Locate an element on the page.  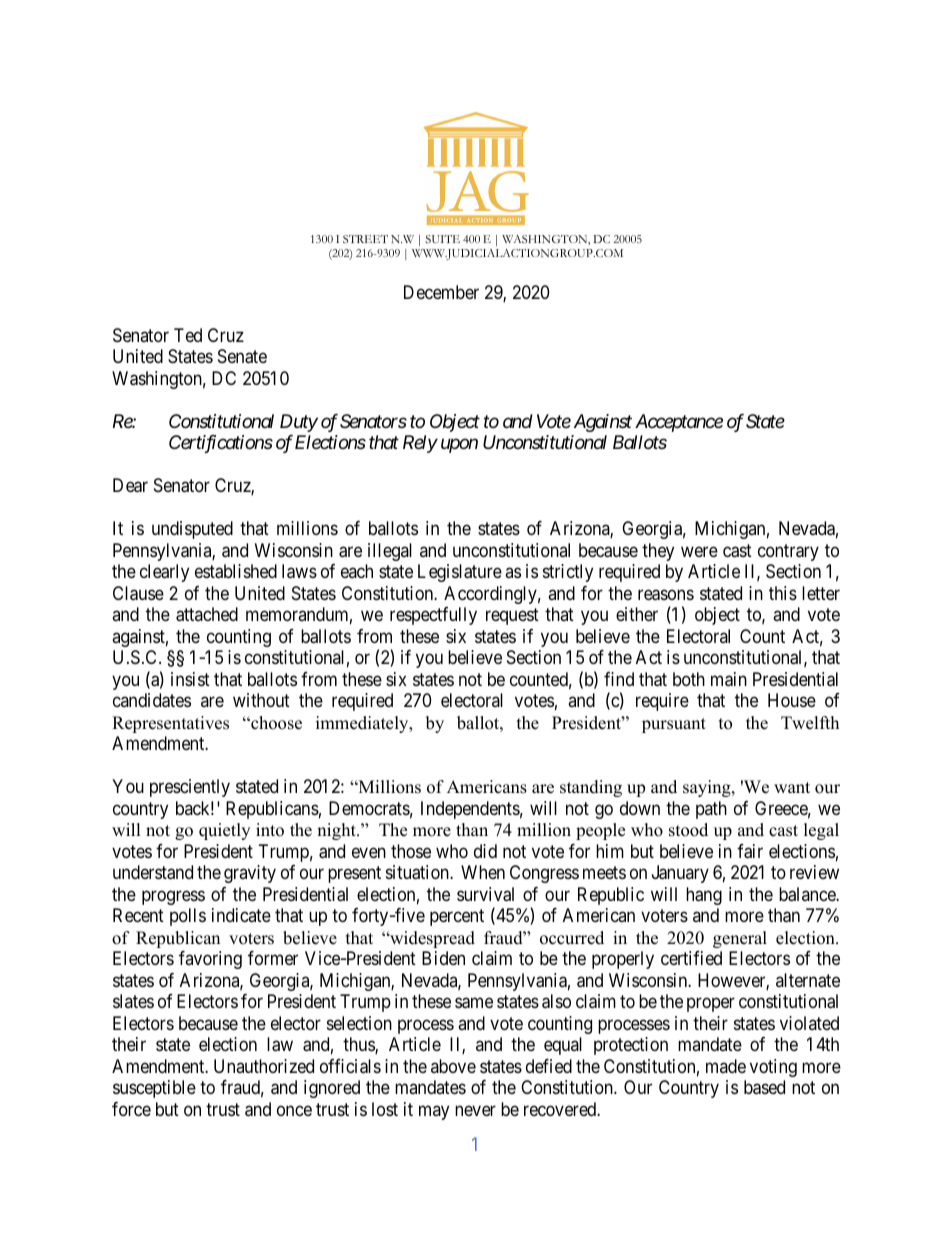
SUITE is located at coordinates (442, 239).
